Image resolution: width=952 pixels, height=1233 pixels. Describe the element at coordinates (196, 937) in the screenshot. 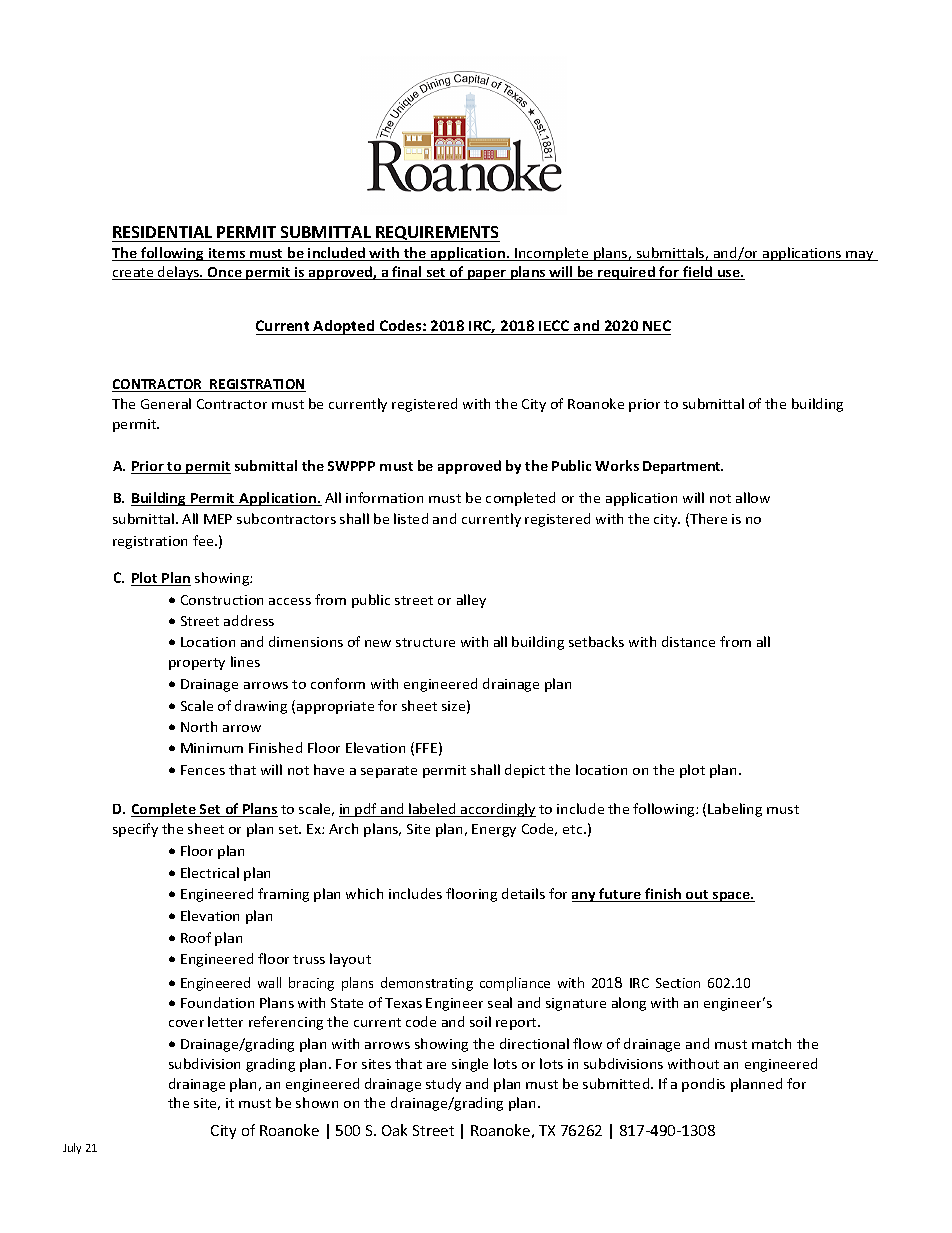

I see `Roof` at that location.
